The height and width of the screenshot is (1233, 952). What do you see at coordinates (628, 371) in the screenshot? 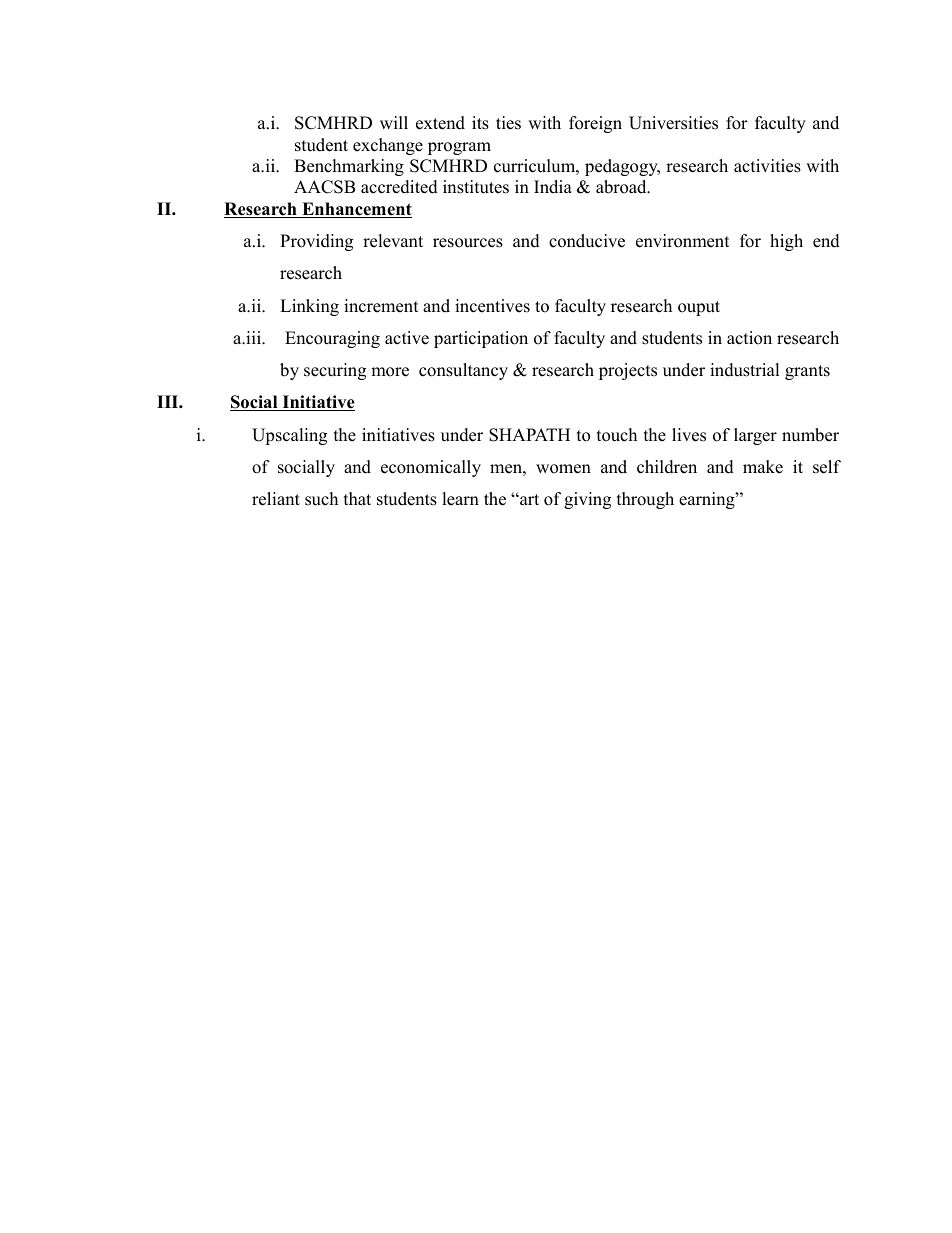
I see `projects` at bounding box center [628, 371].
